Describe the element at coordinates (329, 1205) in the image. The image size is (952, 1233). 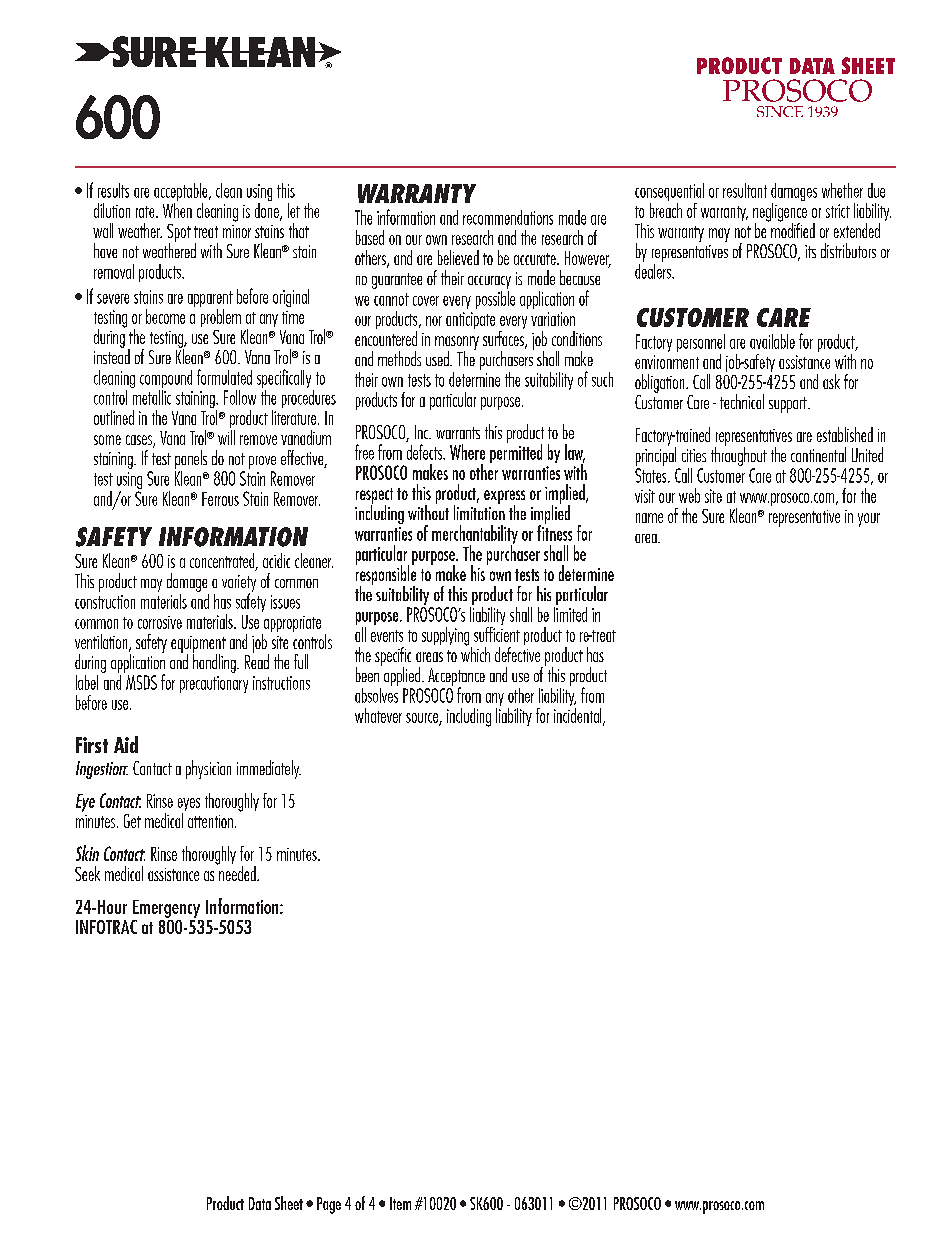
I see `Page` at that location.
